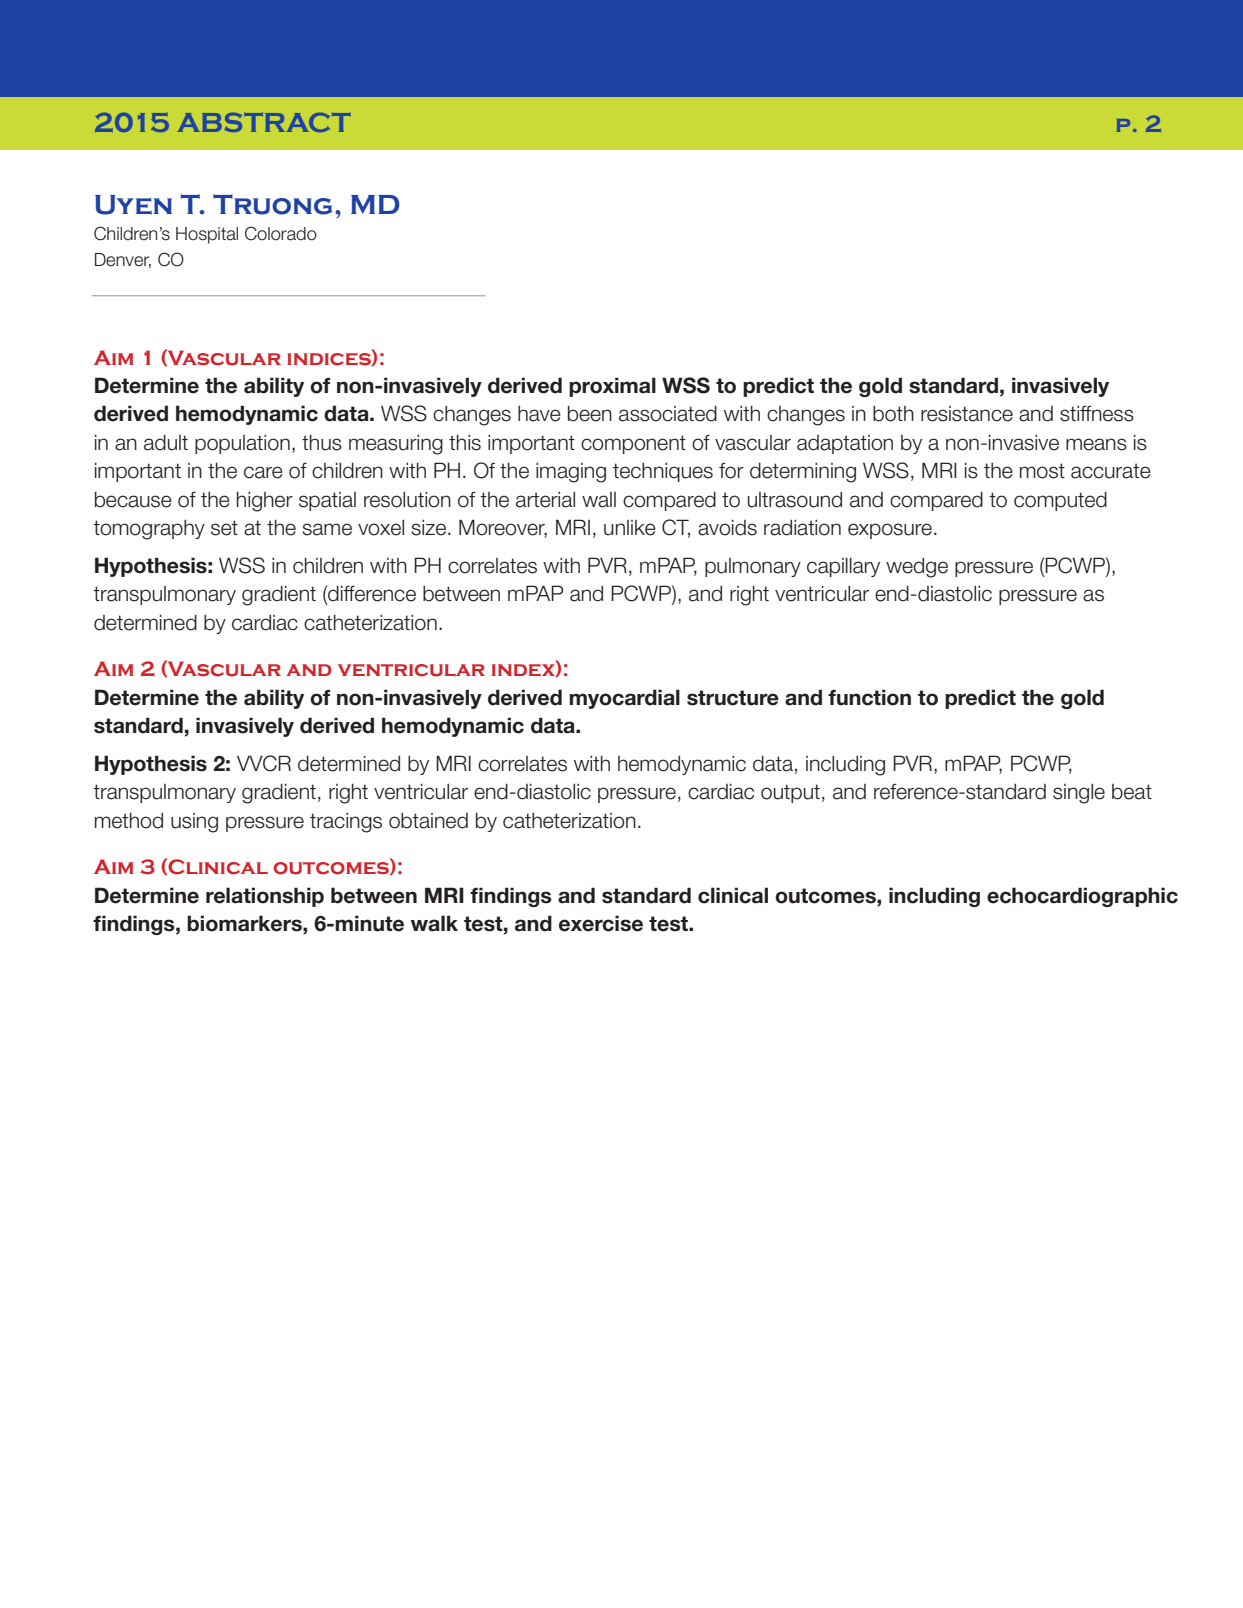 This page has width=1243, height=1608. Describe the element at coordinates (624, 699) in the page. I see `myocardial` at that location.
